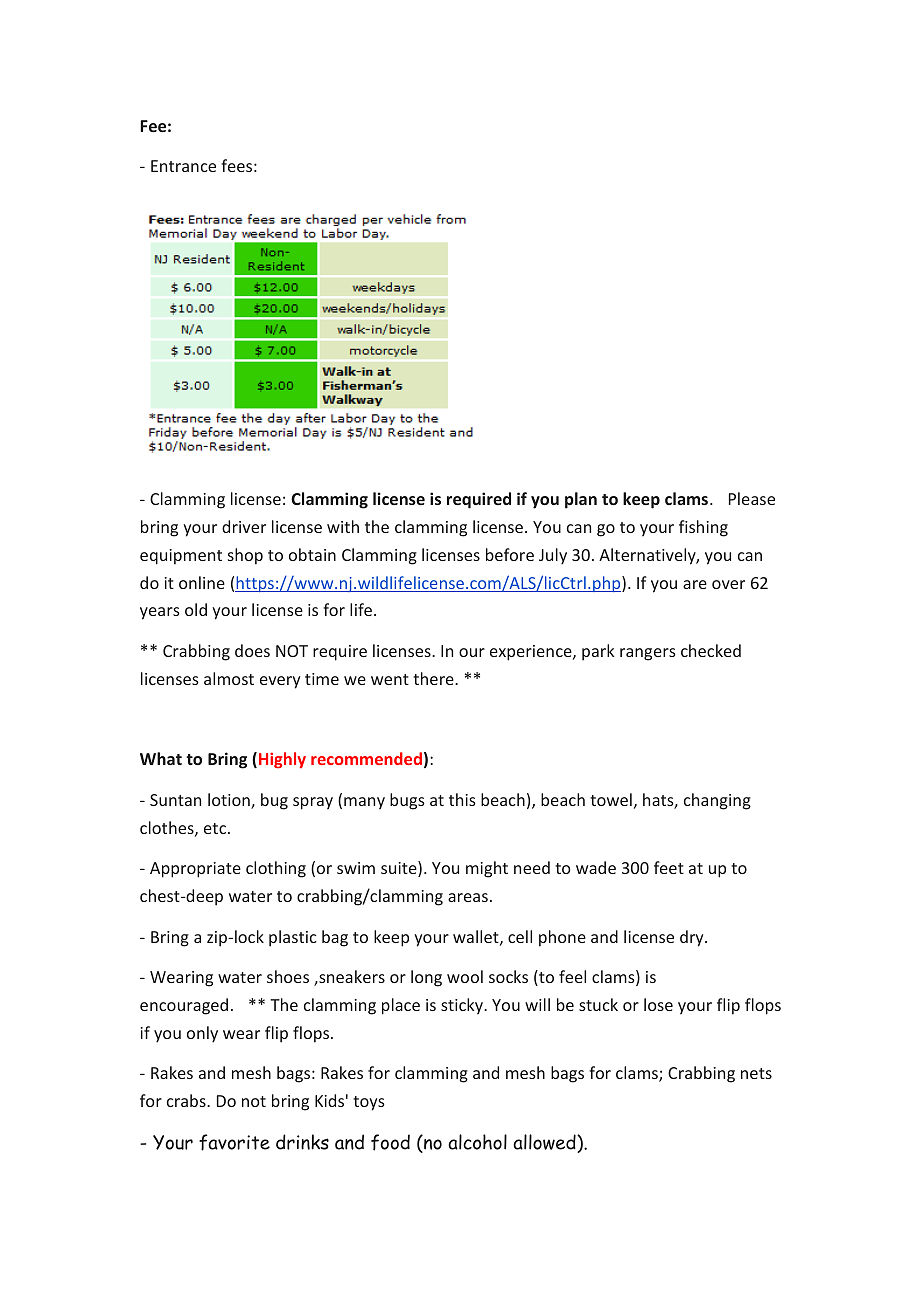  I want to click on before, so click(510, 554).
